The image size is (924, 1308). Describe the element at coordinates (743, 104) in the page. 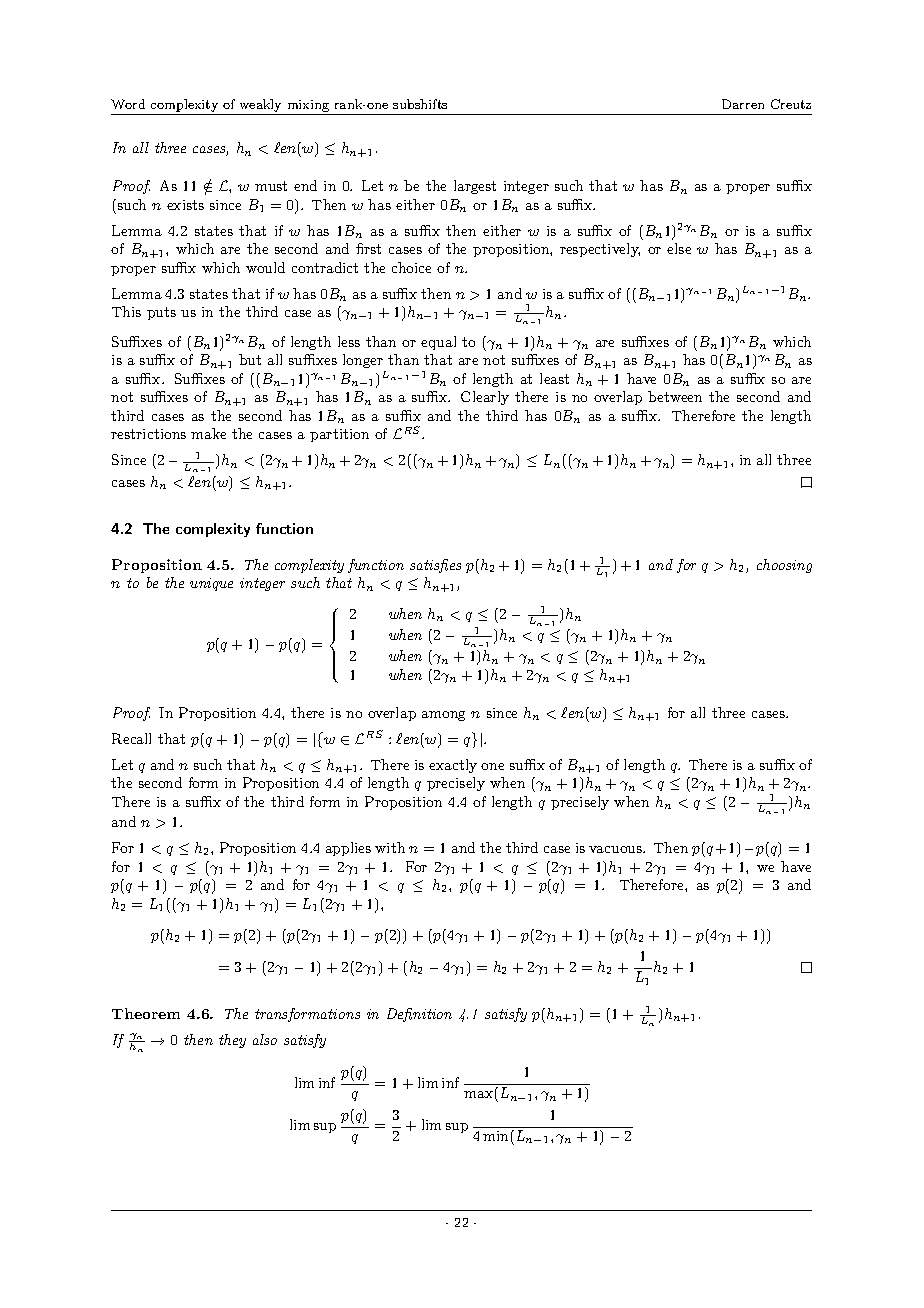

I see `Darren` at that location.
